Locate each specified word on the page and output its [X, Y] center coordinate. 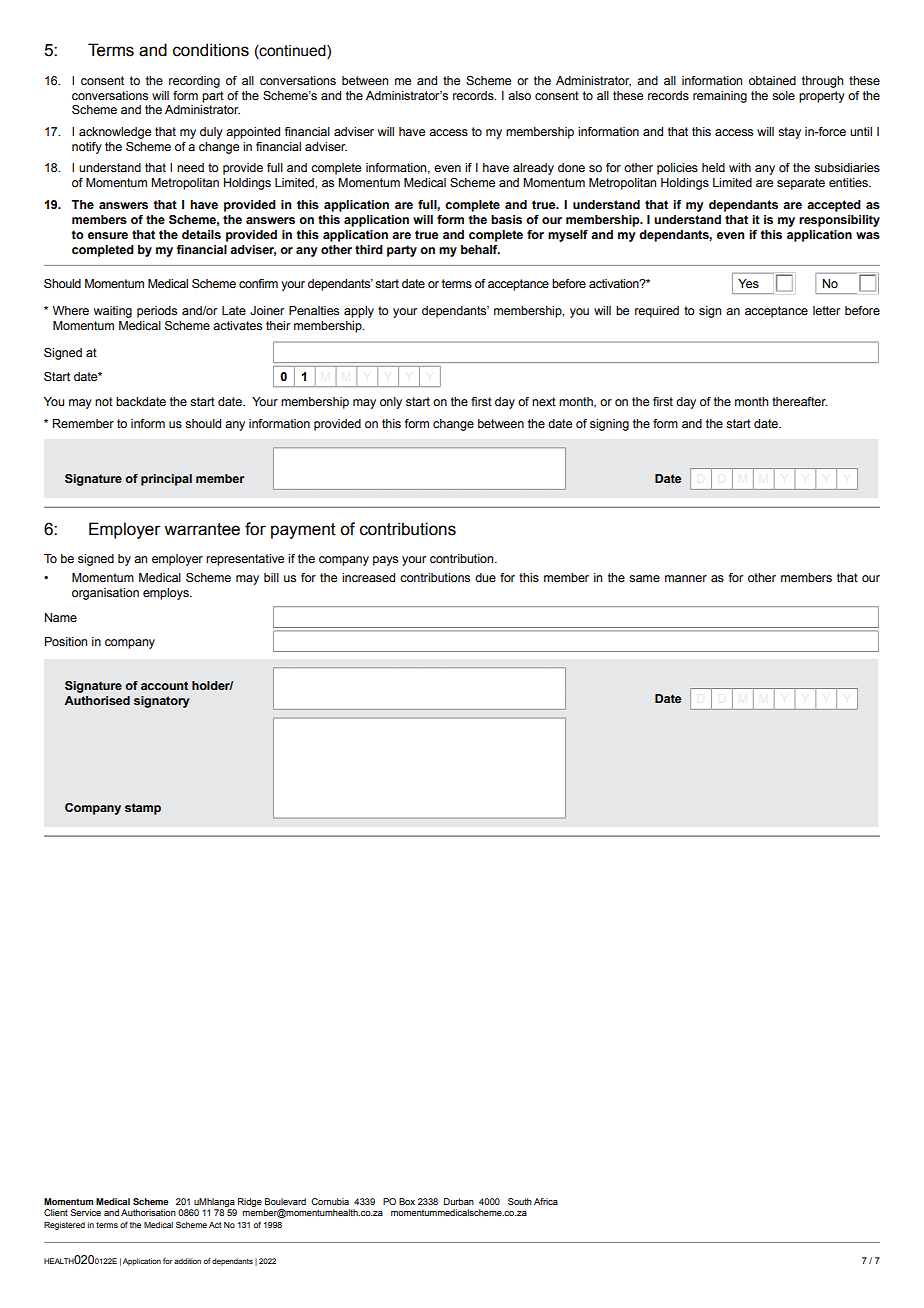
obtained [772, 80]
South [520, 1201]
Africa [546, 1201]
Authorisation [148, 1212]
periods [157, 312]
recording [194, 82]
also [519, 95]
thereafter [799, 401]
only [391, 403]
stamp [143, 809]
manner [686, 578]
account [164, 685]
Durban [459, 1201]
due [485, 577]
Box [407, 1201]
